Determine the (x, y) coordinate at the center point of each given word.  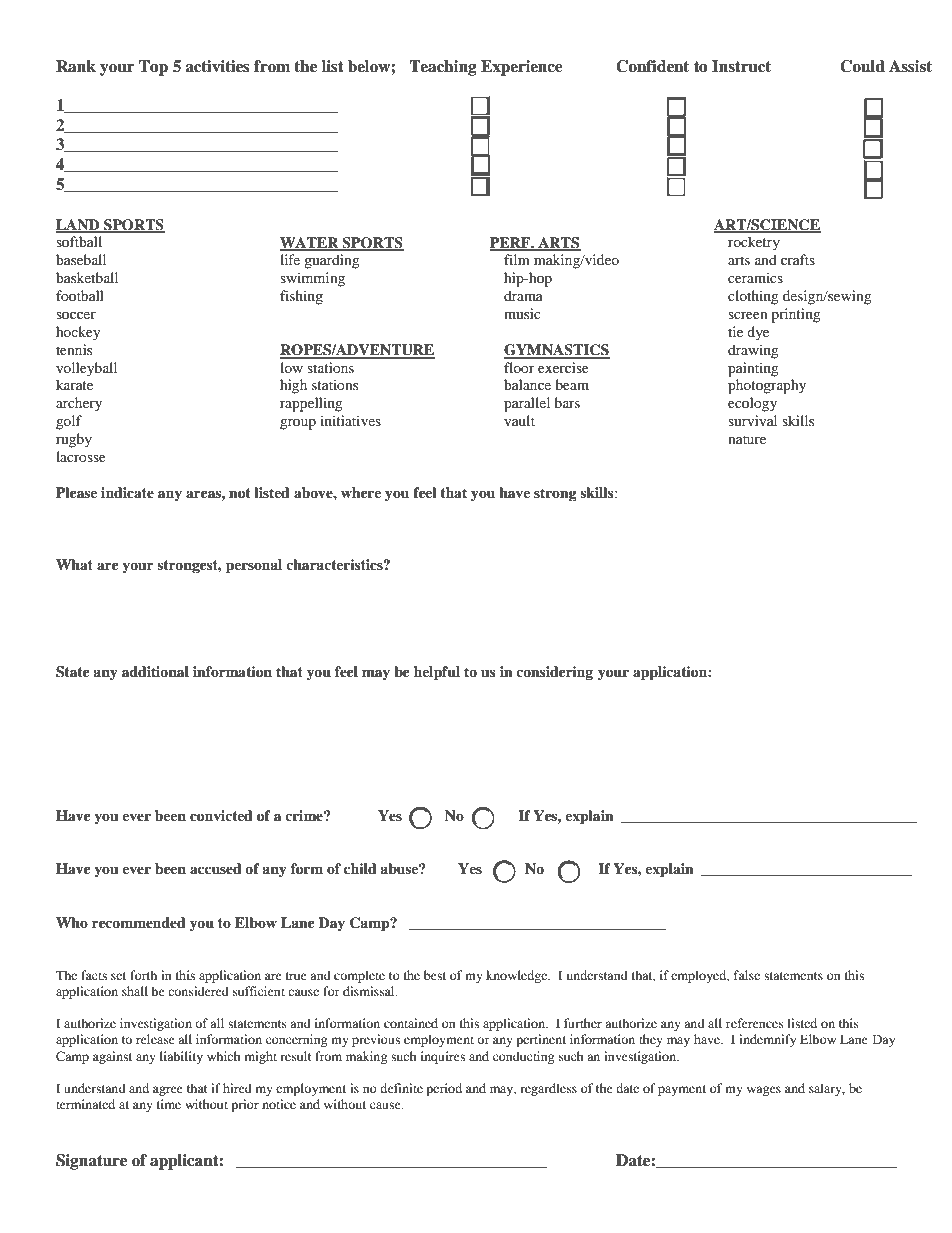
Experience (522, 68)
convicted (221, 816)
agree (168, 1091)
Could (862, 66)
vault (519, 420)
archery (79, 404)
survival (752, 420)
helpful (437, 673)
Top (153, 68)
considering (554, 673)
